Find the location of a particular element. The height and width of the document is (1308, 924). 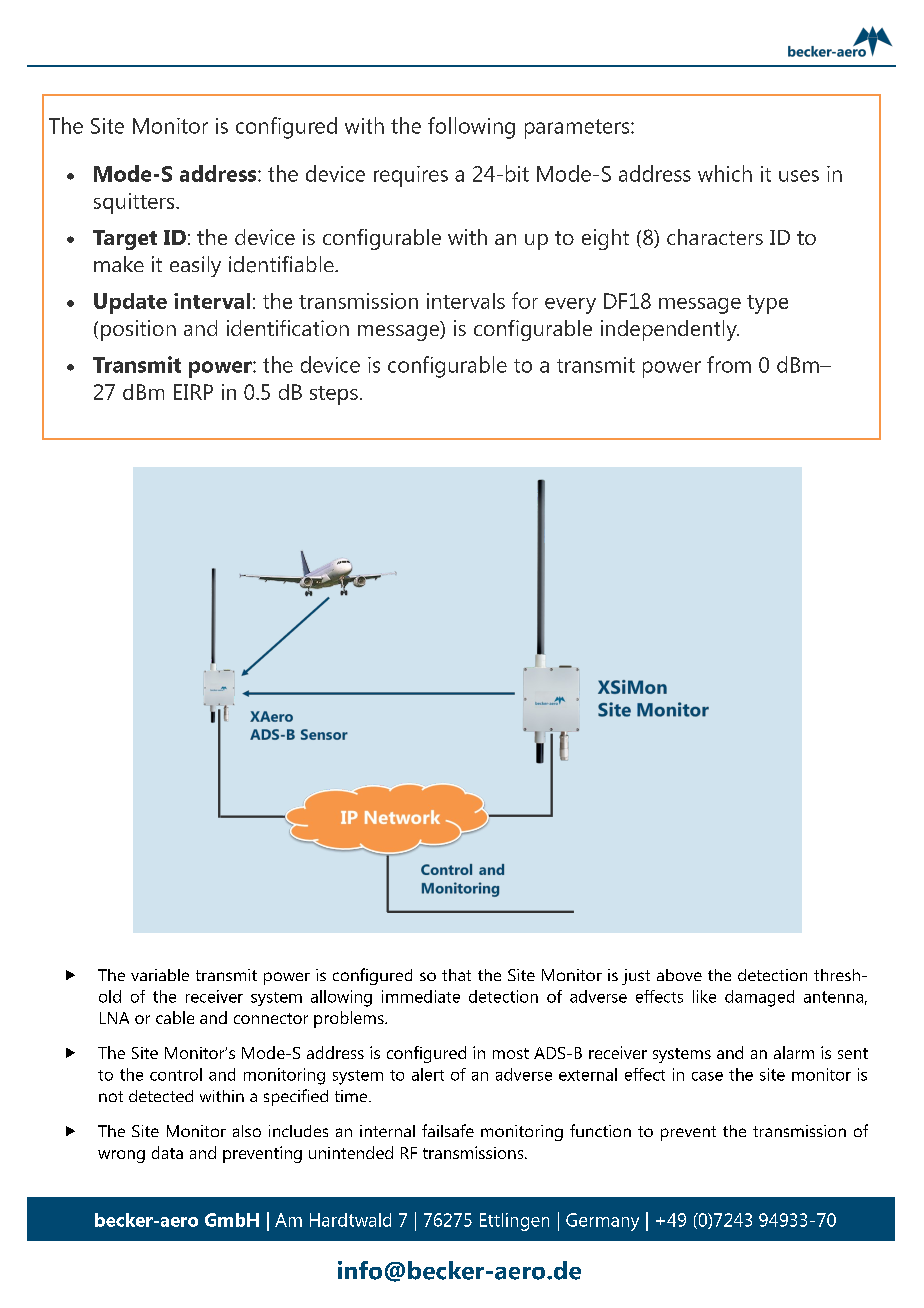

failsafe is located at coordinates (448, 1130).
